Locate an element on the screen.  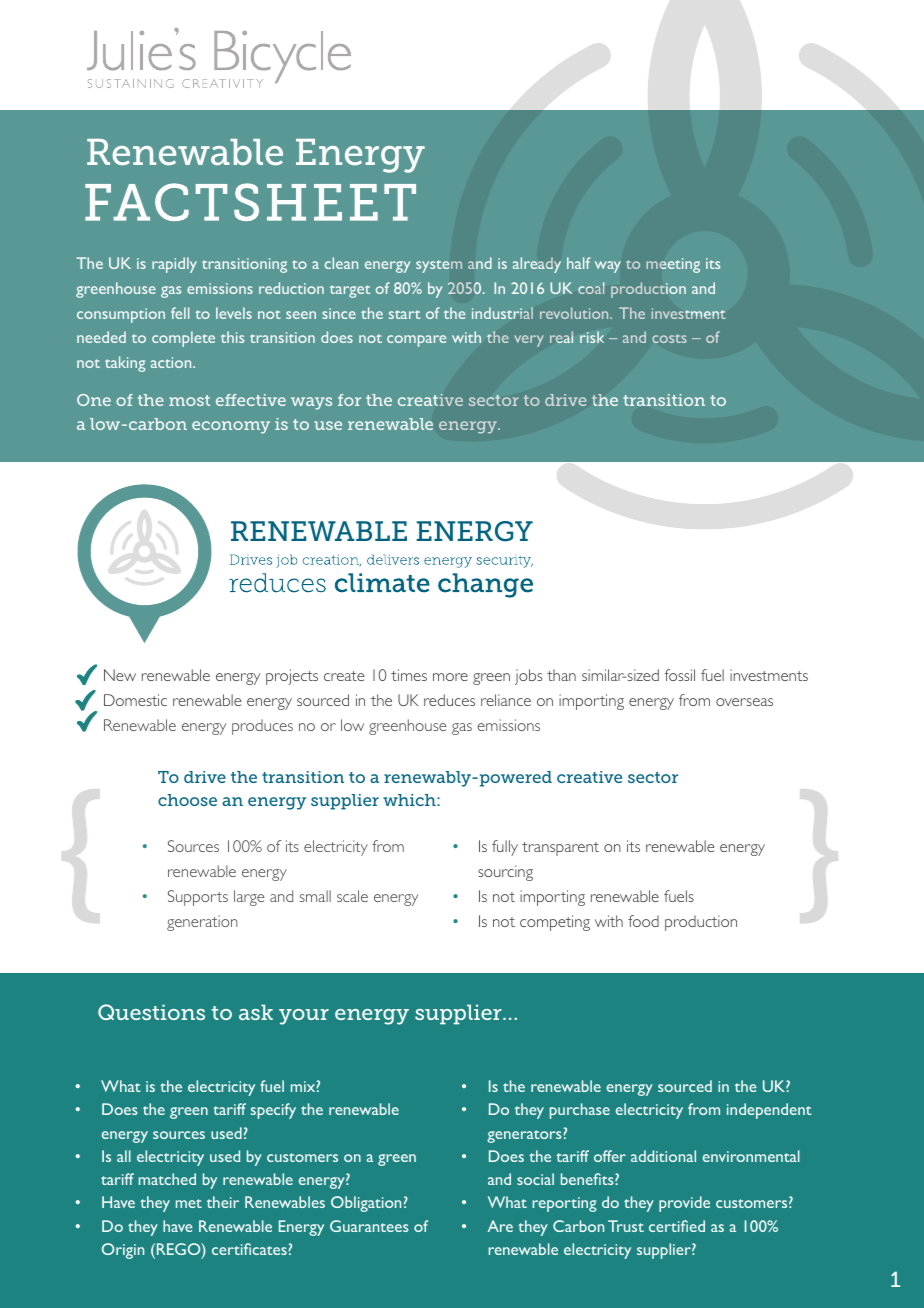
independent is located at coordinates (769, 1111).
